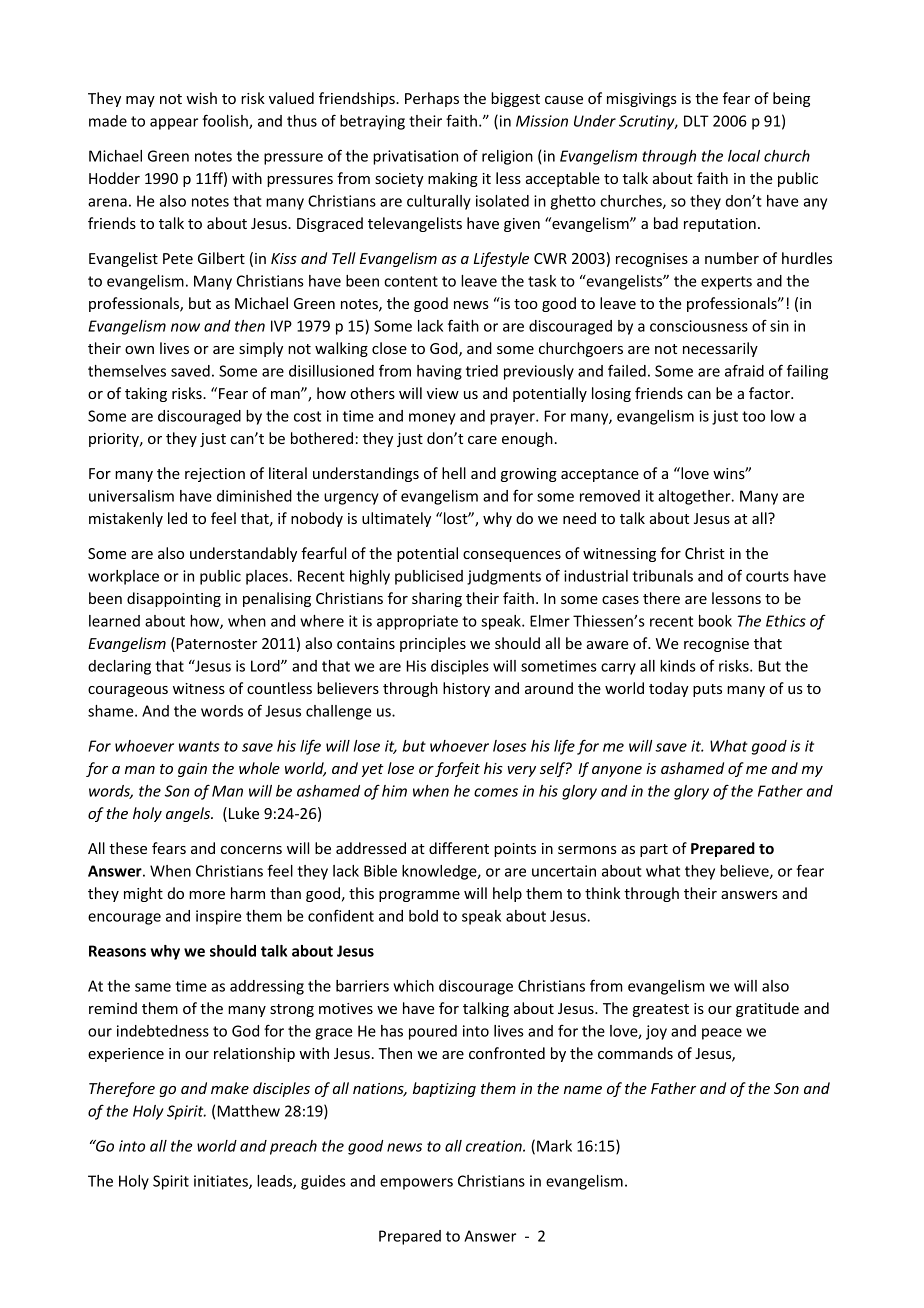  I want to click on DLT, so click(696, 121).
